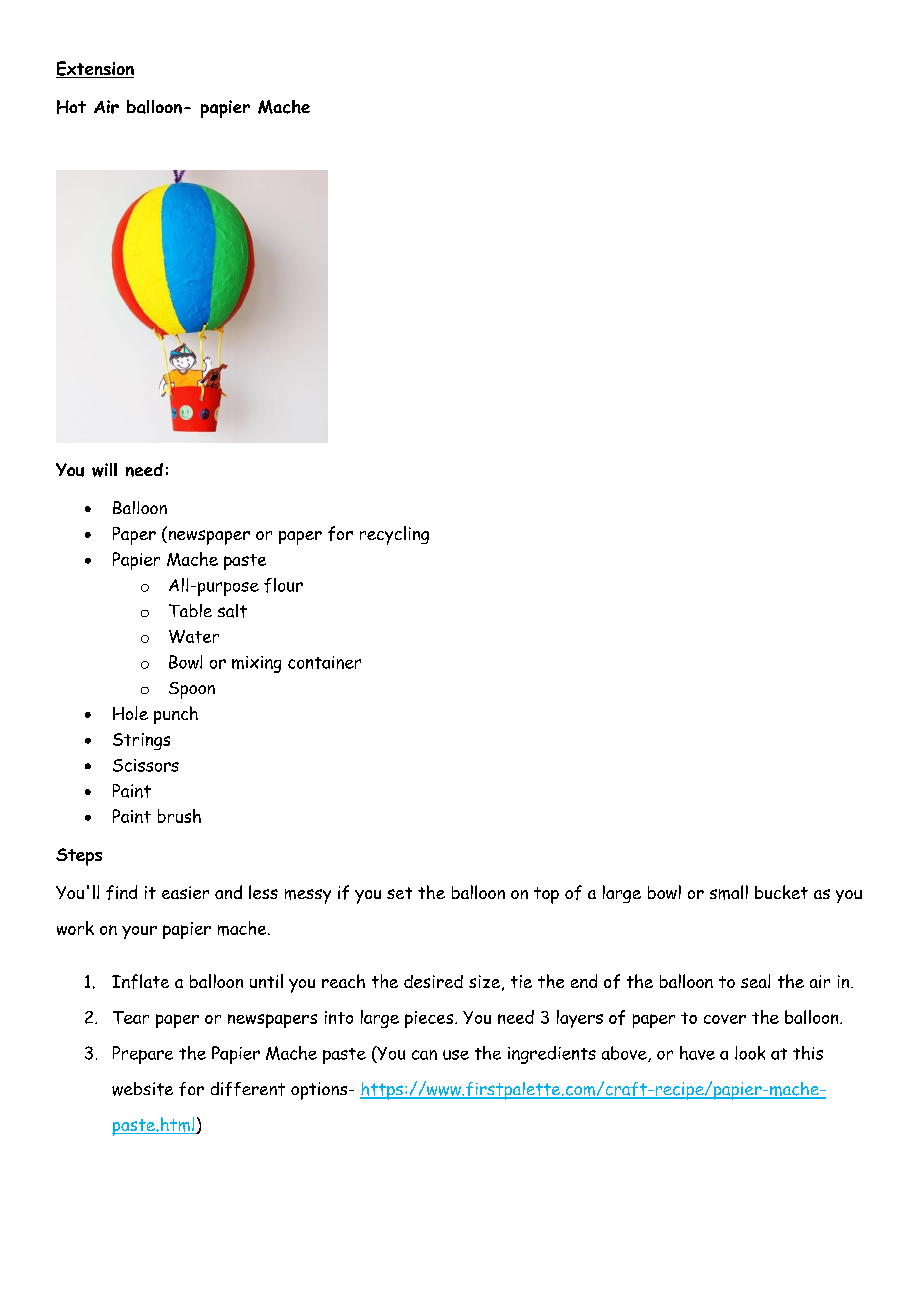  I want to click on flour, so click(283, 585).
